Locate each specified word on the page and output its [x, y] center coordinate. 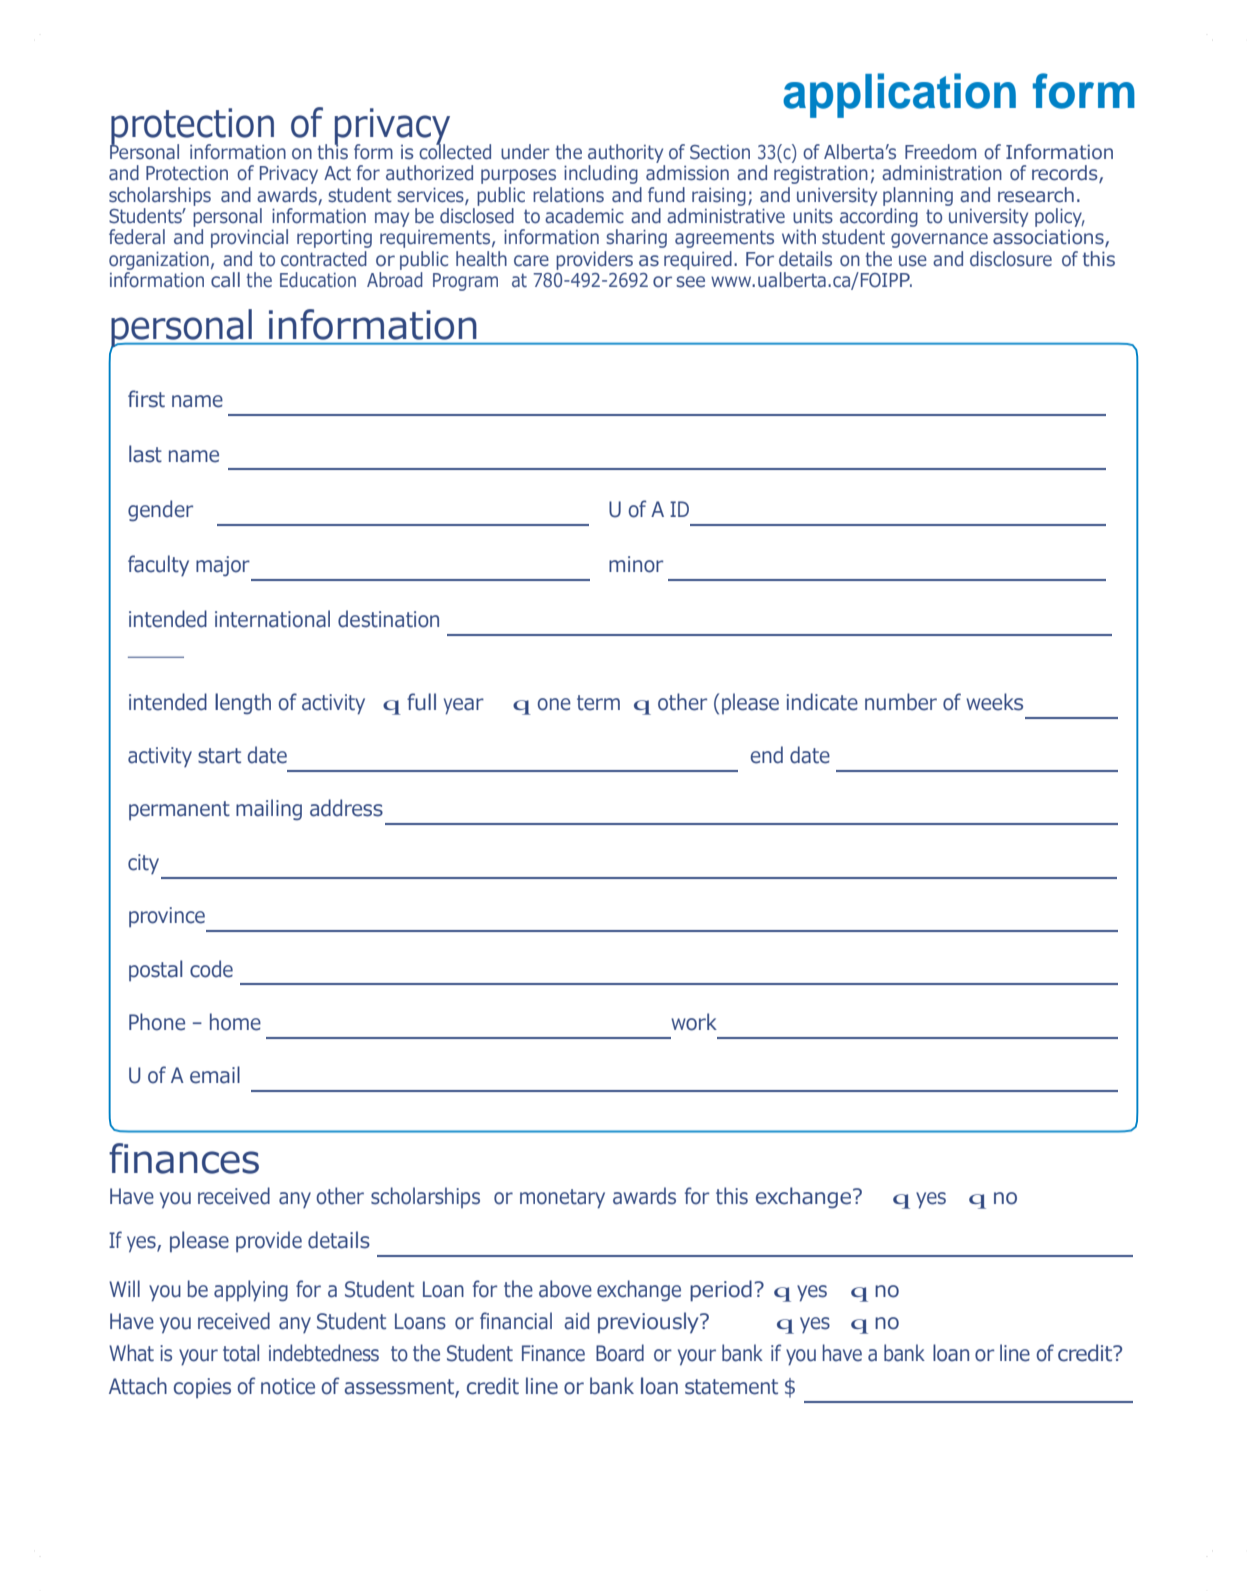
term [598, 703]
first [146, 399]
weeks [994, 702]
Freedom [940, 152]
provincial [249, 238]
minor [636, 564]
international [272, 619]
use [913, 261]
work [694, 1022]
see [690, 282]
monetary [562, 1199]
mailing [269, 810]
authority [625, 153]
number [901, 702]
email [215, 1075]
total [241, 1353]
